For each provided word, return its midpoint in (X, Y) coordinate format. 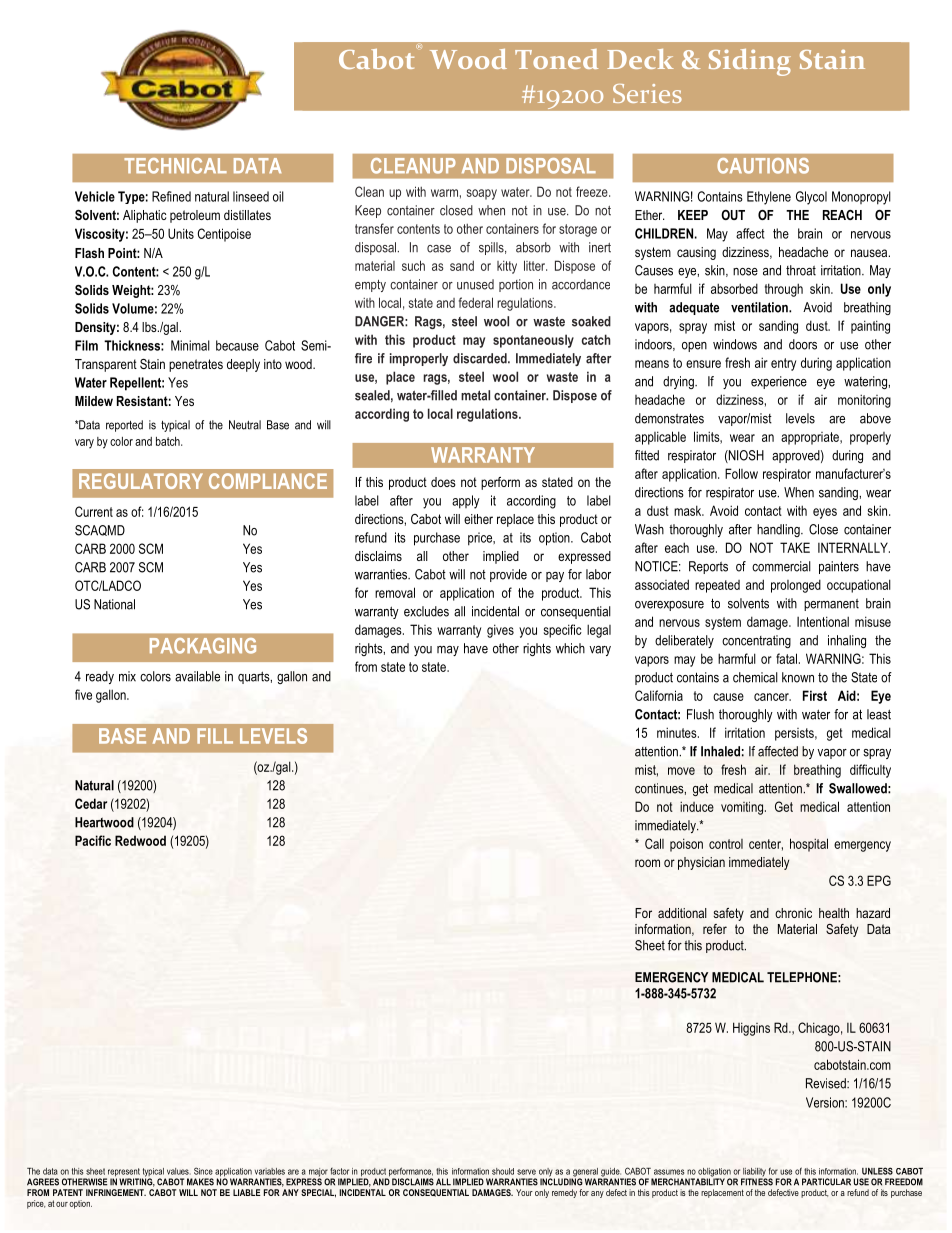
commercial (781, 566)
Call (654, 843)
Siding (750, 62)
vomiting (742, 808)
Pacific (93, 840)
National (114, 604)
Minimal (190, 345)
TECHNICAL (175, 166)
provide (508, 575)
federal (476, 302)
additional (682, 913)
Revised (827, 1083)
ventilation (760, 307)
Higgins (751, 1029)
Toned (556, 59)
